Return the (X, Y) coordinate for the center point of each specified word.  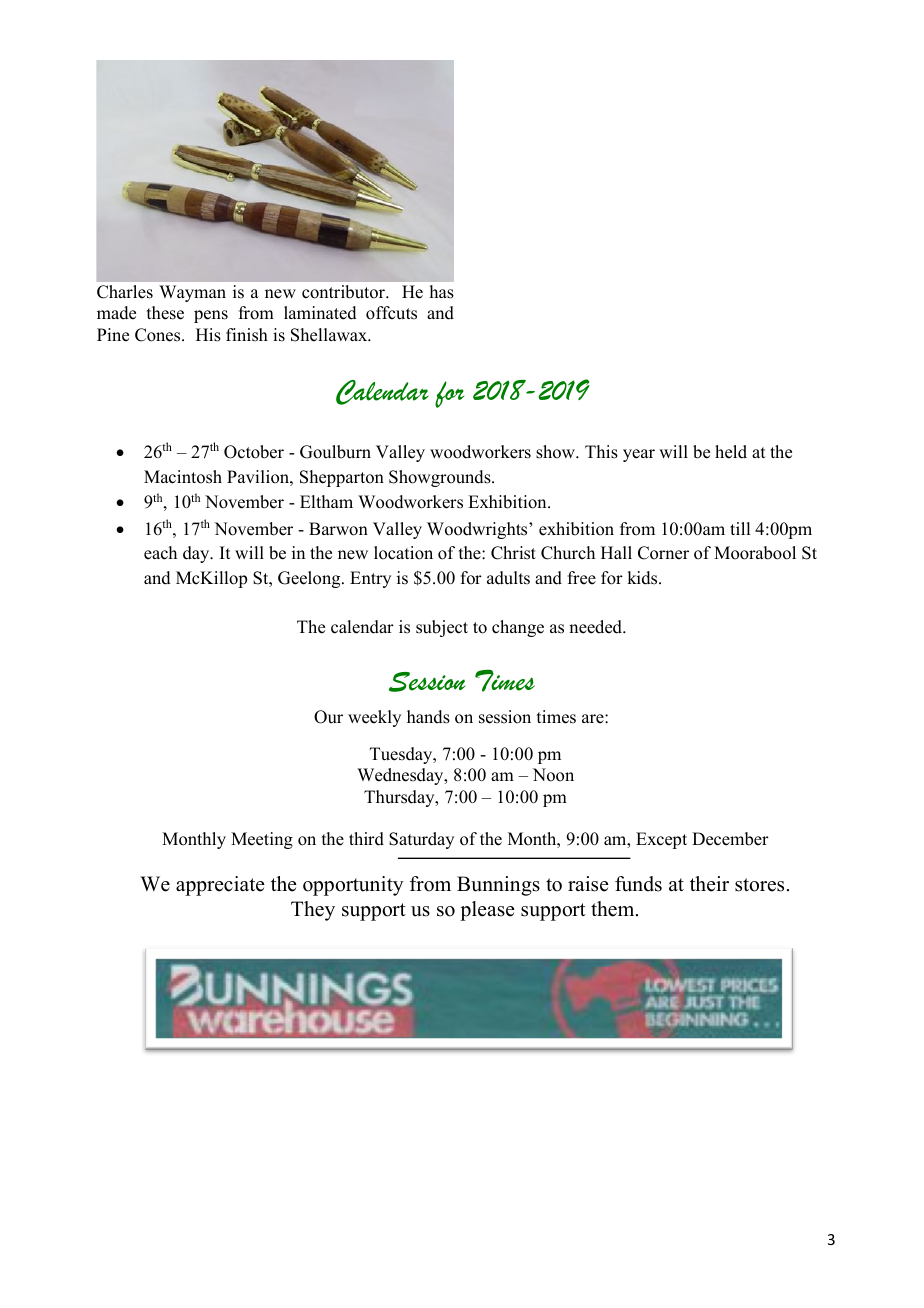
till (740, 528)
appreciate (220, 886)
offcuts (391, 313)
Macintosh (183, 477)
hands (428, 717)
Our (328, 717)
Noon (553, 775)
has (442, 292)
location (403, 553)
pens (211, 316)
